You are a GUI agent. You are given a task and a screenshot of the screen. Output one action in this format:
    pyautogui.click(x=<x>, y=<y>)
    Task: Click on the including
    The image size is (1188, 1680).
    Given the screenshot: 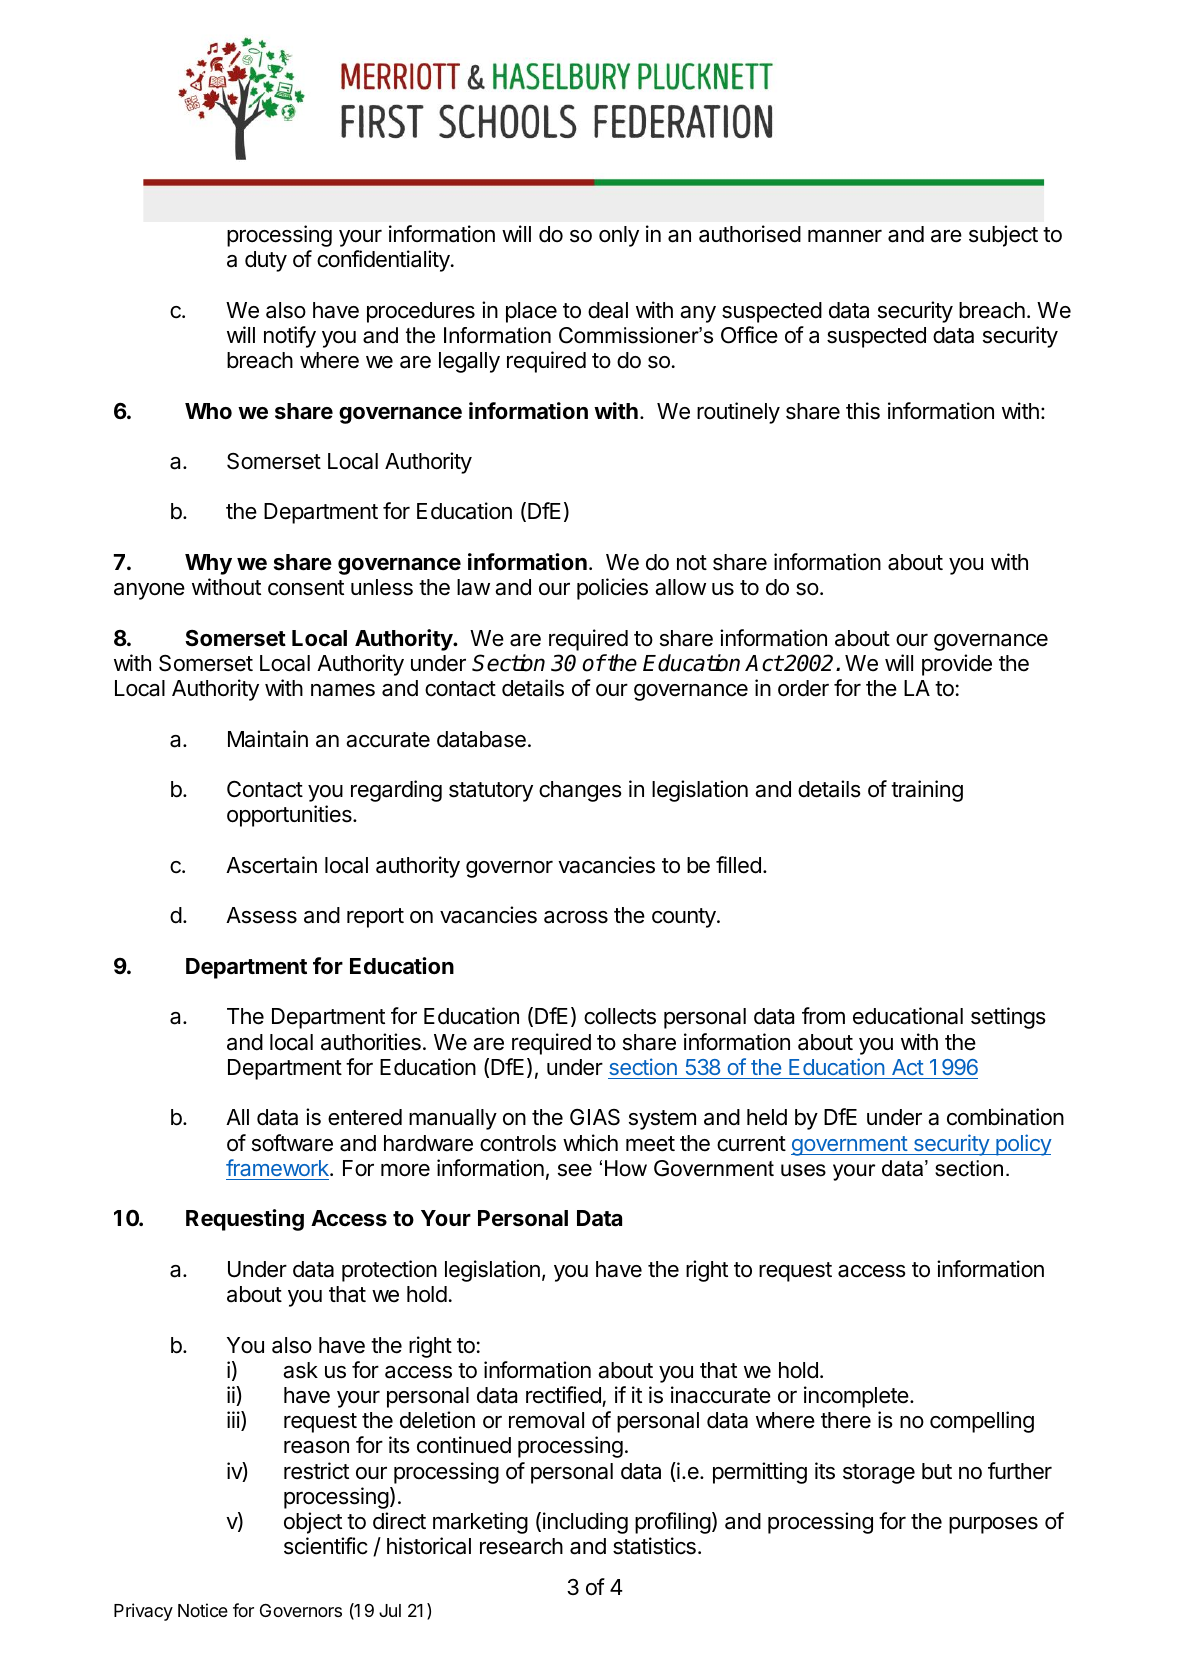 What is the action you would take?
    pyautogui.click(x=585, y=1523)
